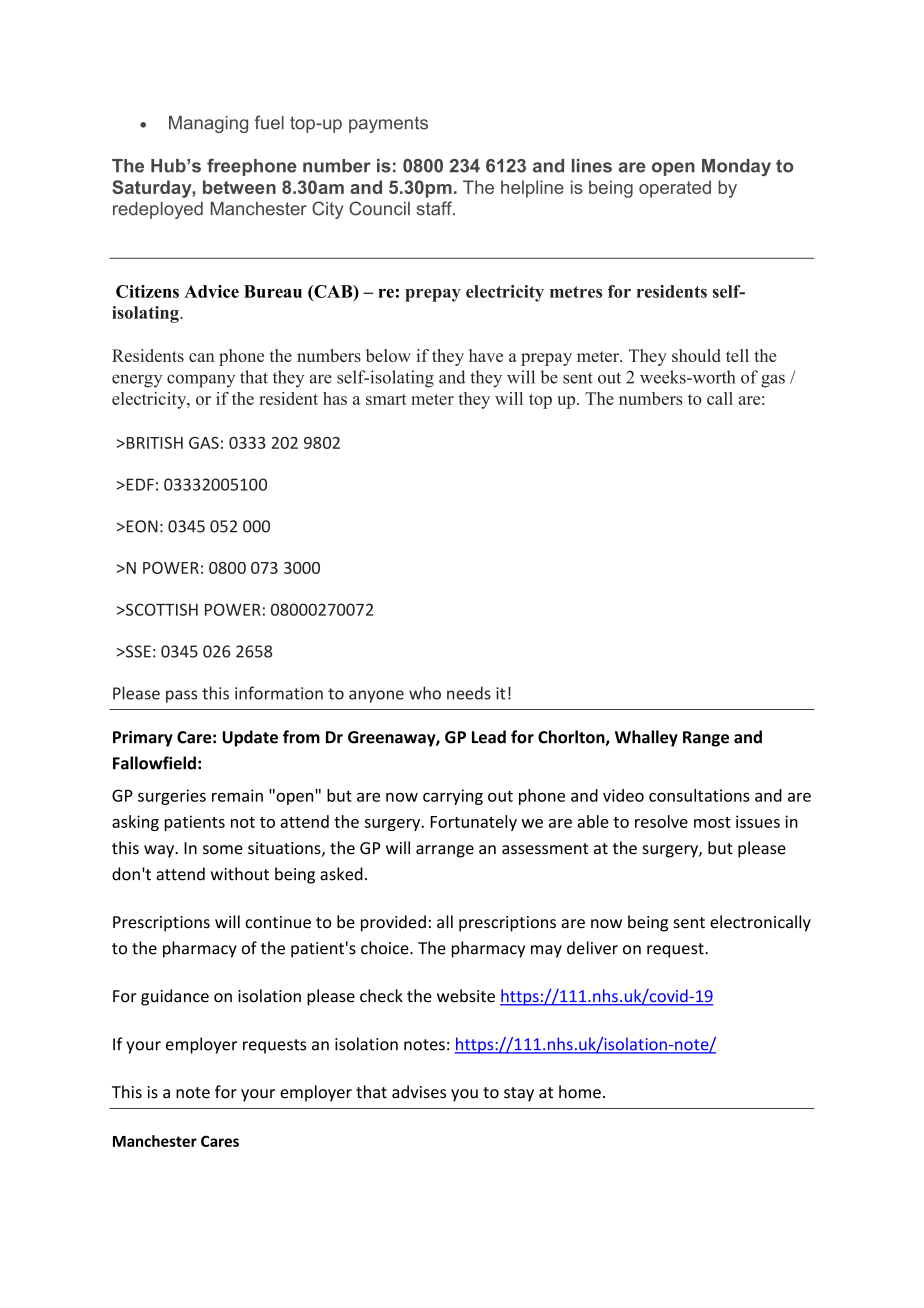  Describe the element at coordinates (208, 124) in the page. I see `Managing` at that location.
